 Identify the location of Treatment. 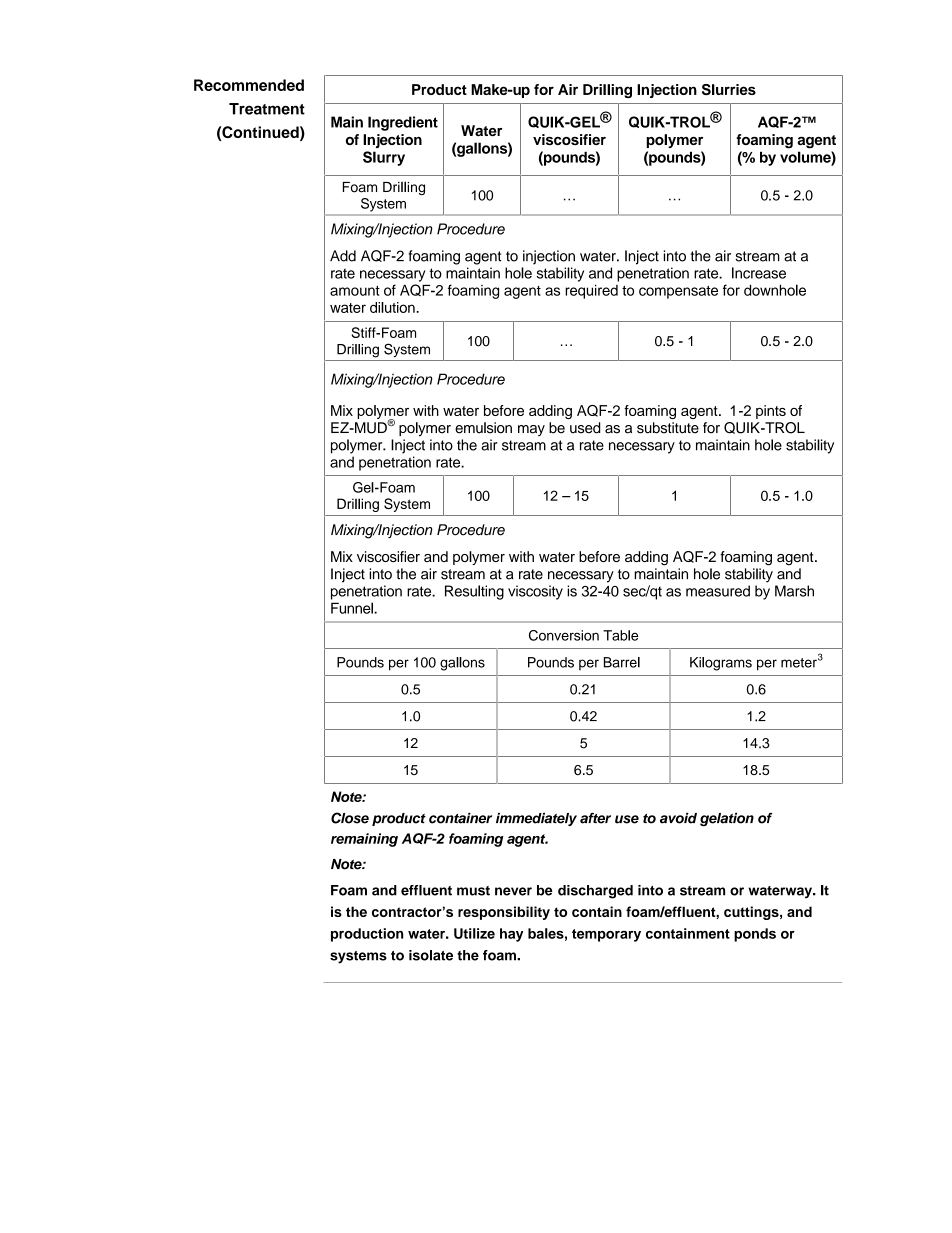
(267, 109).
